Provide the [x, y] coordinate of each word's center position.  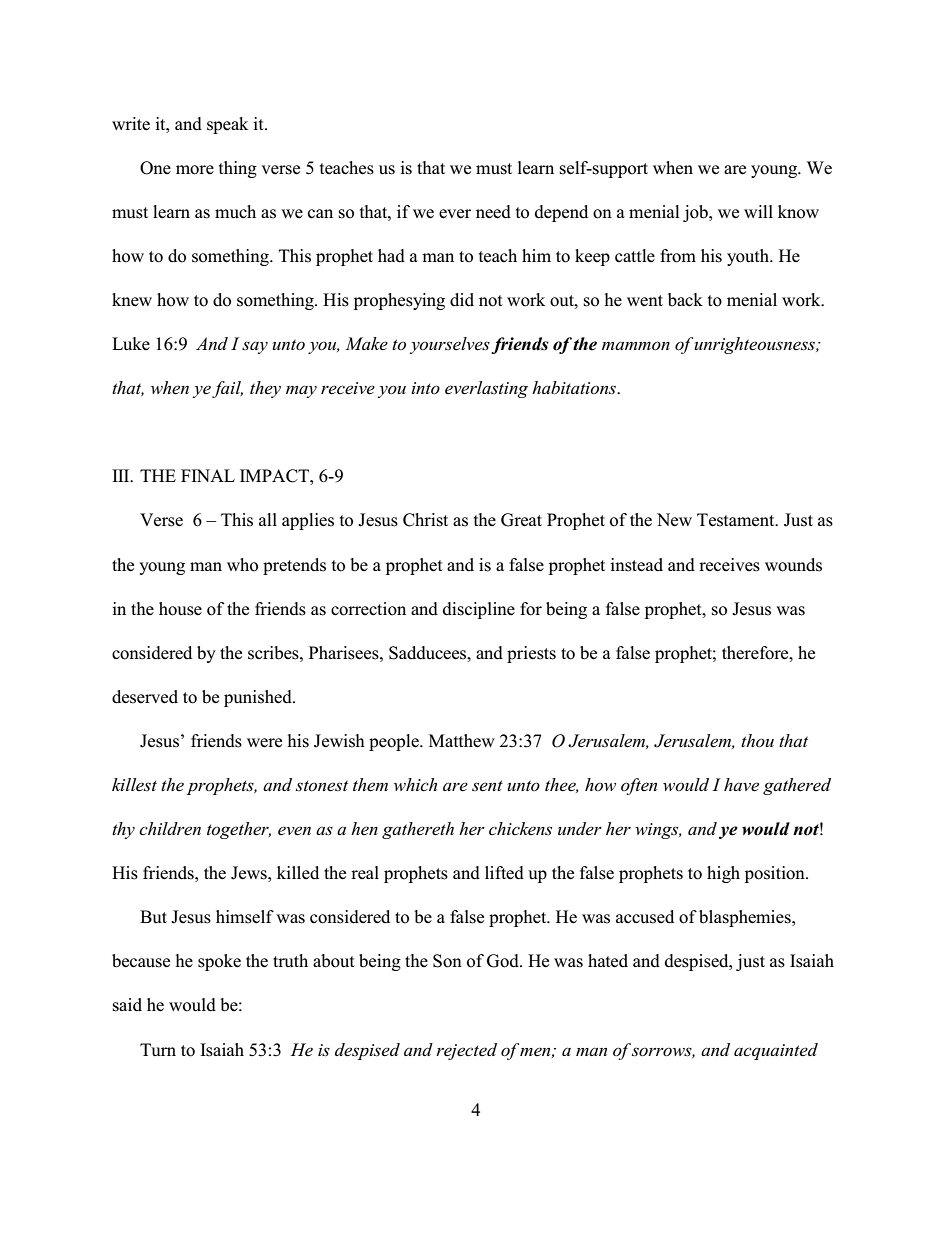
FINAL [208, 475]
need [493, 212]
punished [259, 698]
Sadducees [429, 653]
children [170, 829]
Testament [737, 520]
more [195, 170]
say [255, 347]
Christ [425, 520]
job [696, 213]
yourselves [449, 345]
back [685, 300]
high [723, 874]
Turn [158, 1050]
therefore [756, 653]
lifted [504, 873]
